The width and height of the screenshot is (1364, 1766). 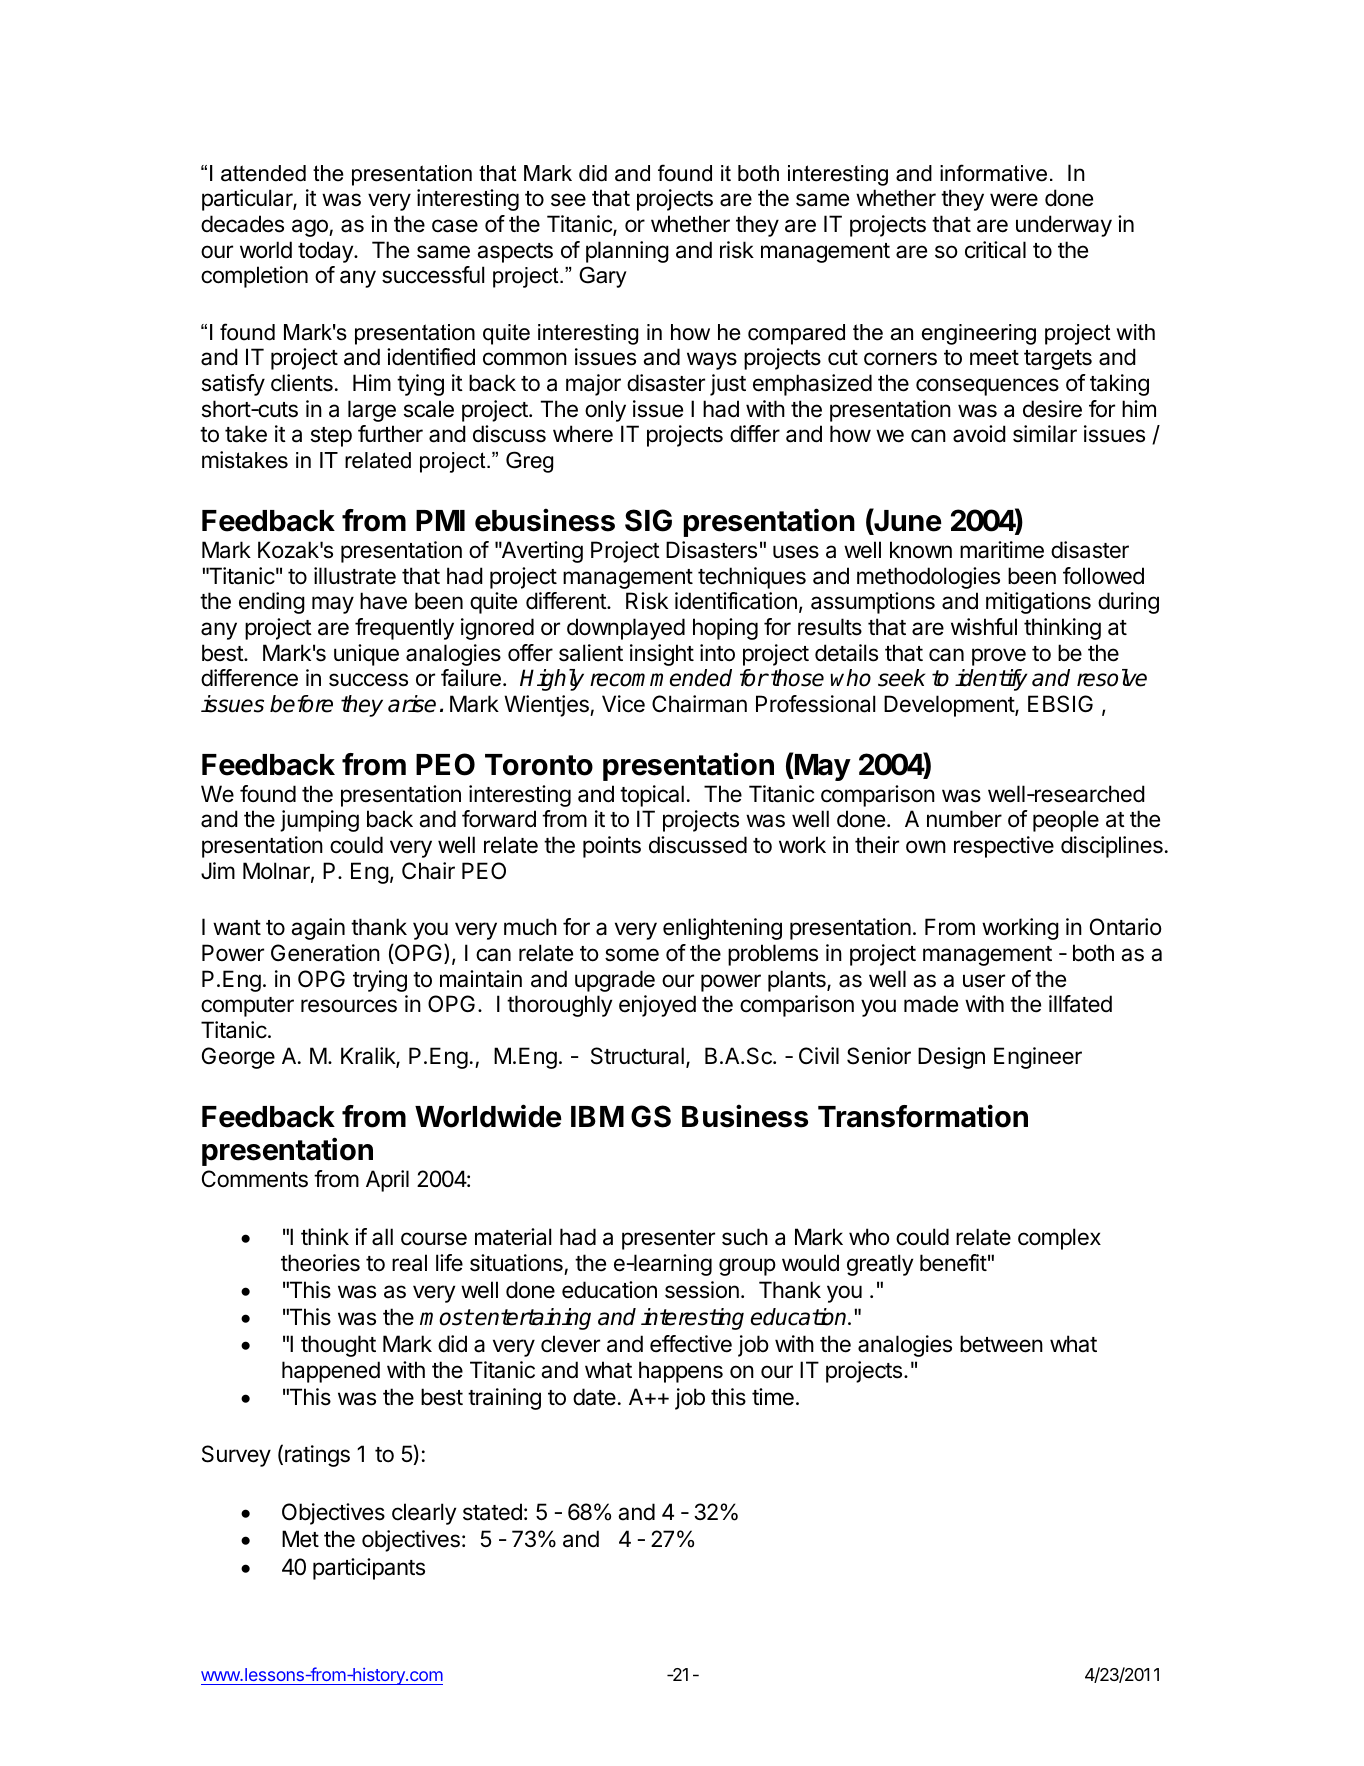 I want to click on complex, so click(x=1059, y=1239).
